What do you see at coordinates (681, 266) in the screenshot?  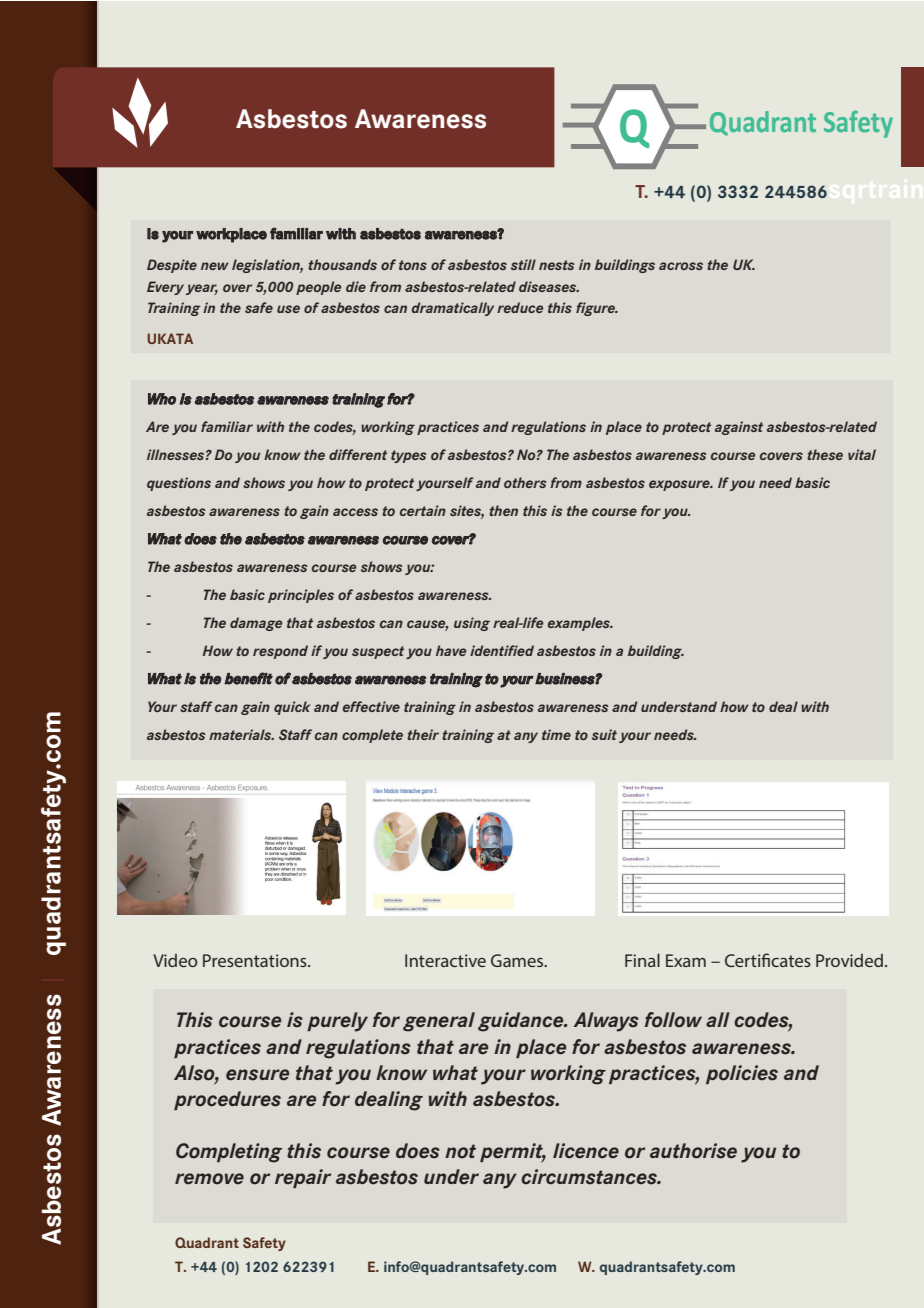 I see `across` at bounding box center [681, 266].
